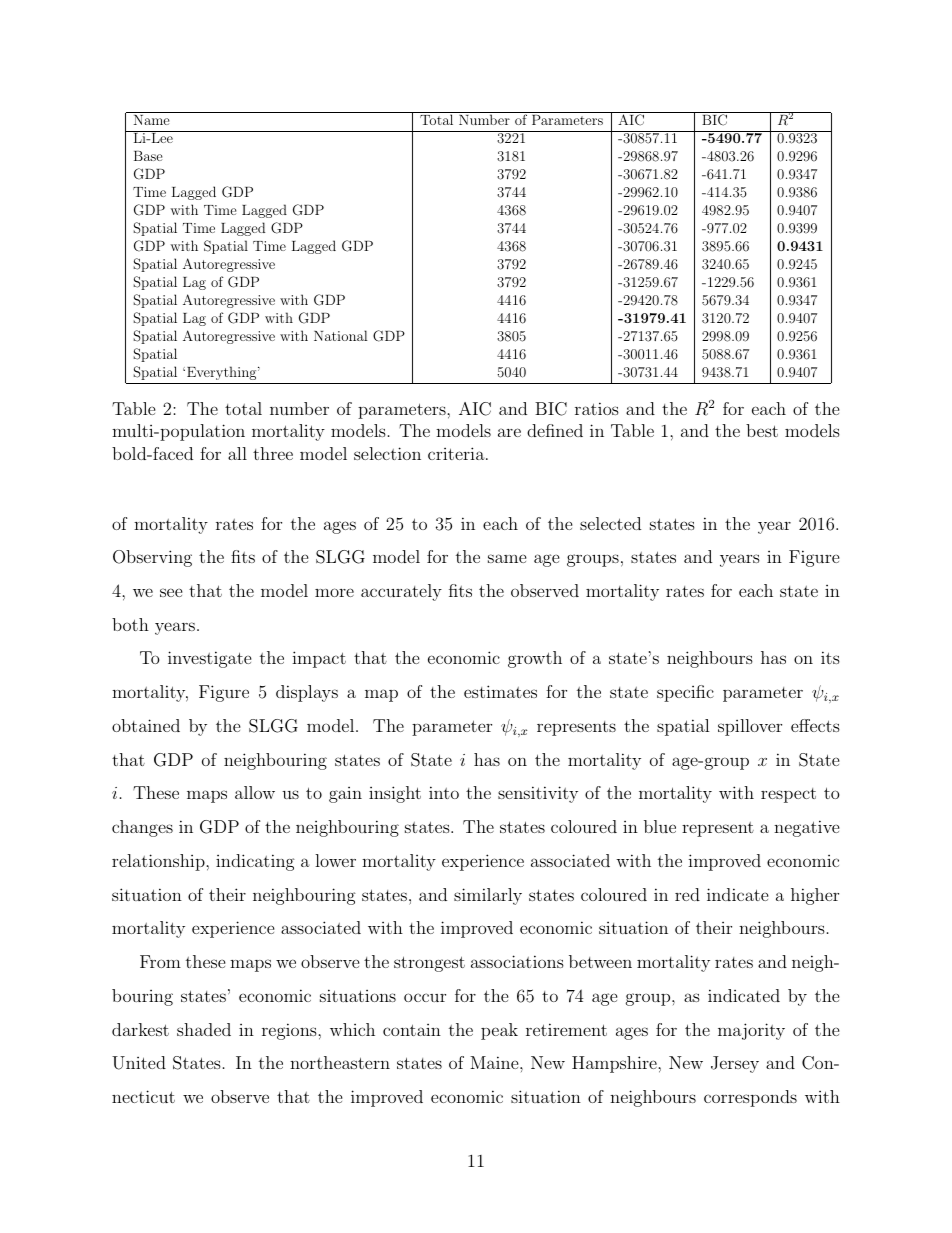 The height and width of the screenshot is (1233, 952). I want to click on accurately, so click(401, 592).
